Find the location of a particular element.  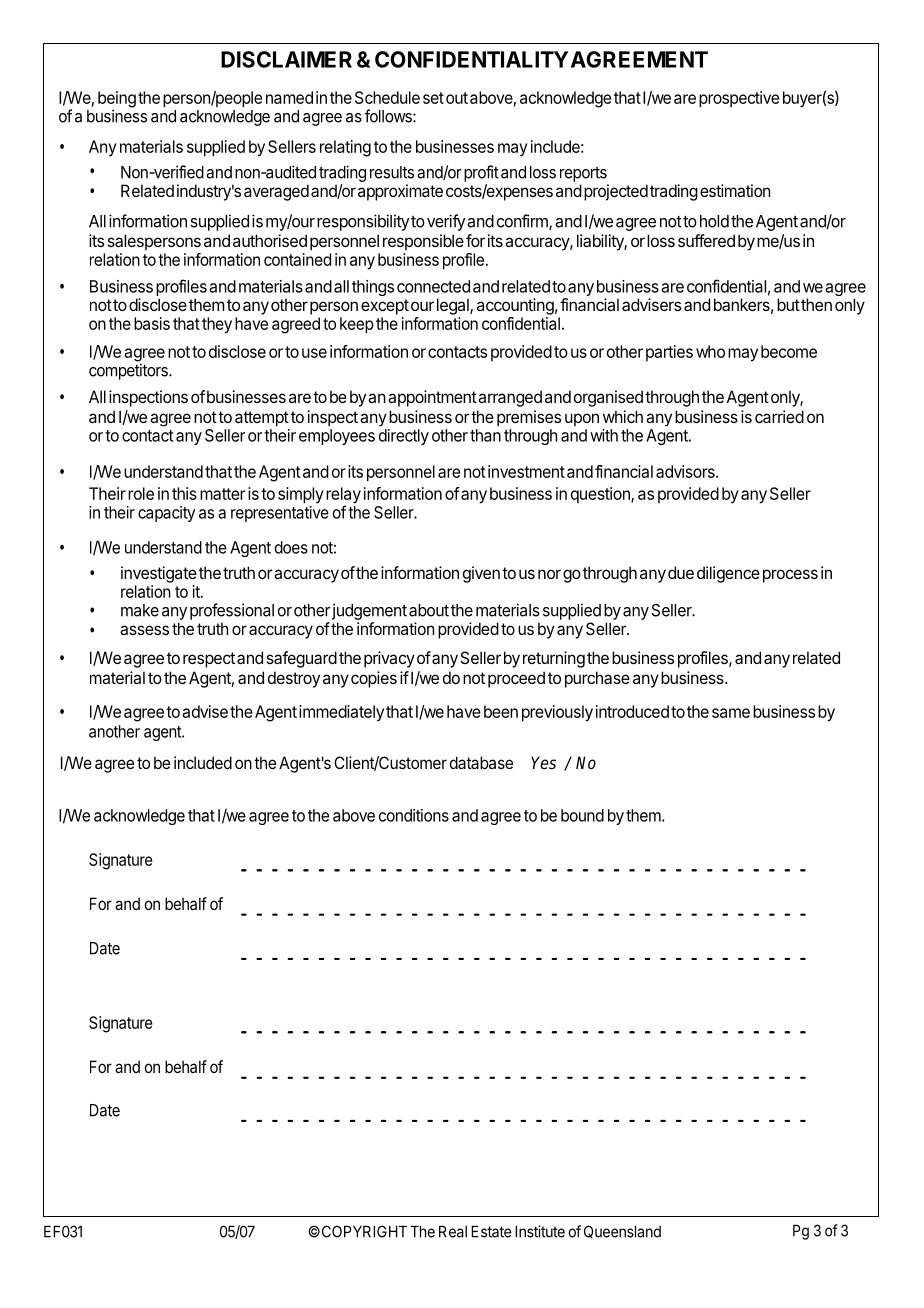

respect is located at coordinates (209, 660).
